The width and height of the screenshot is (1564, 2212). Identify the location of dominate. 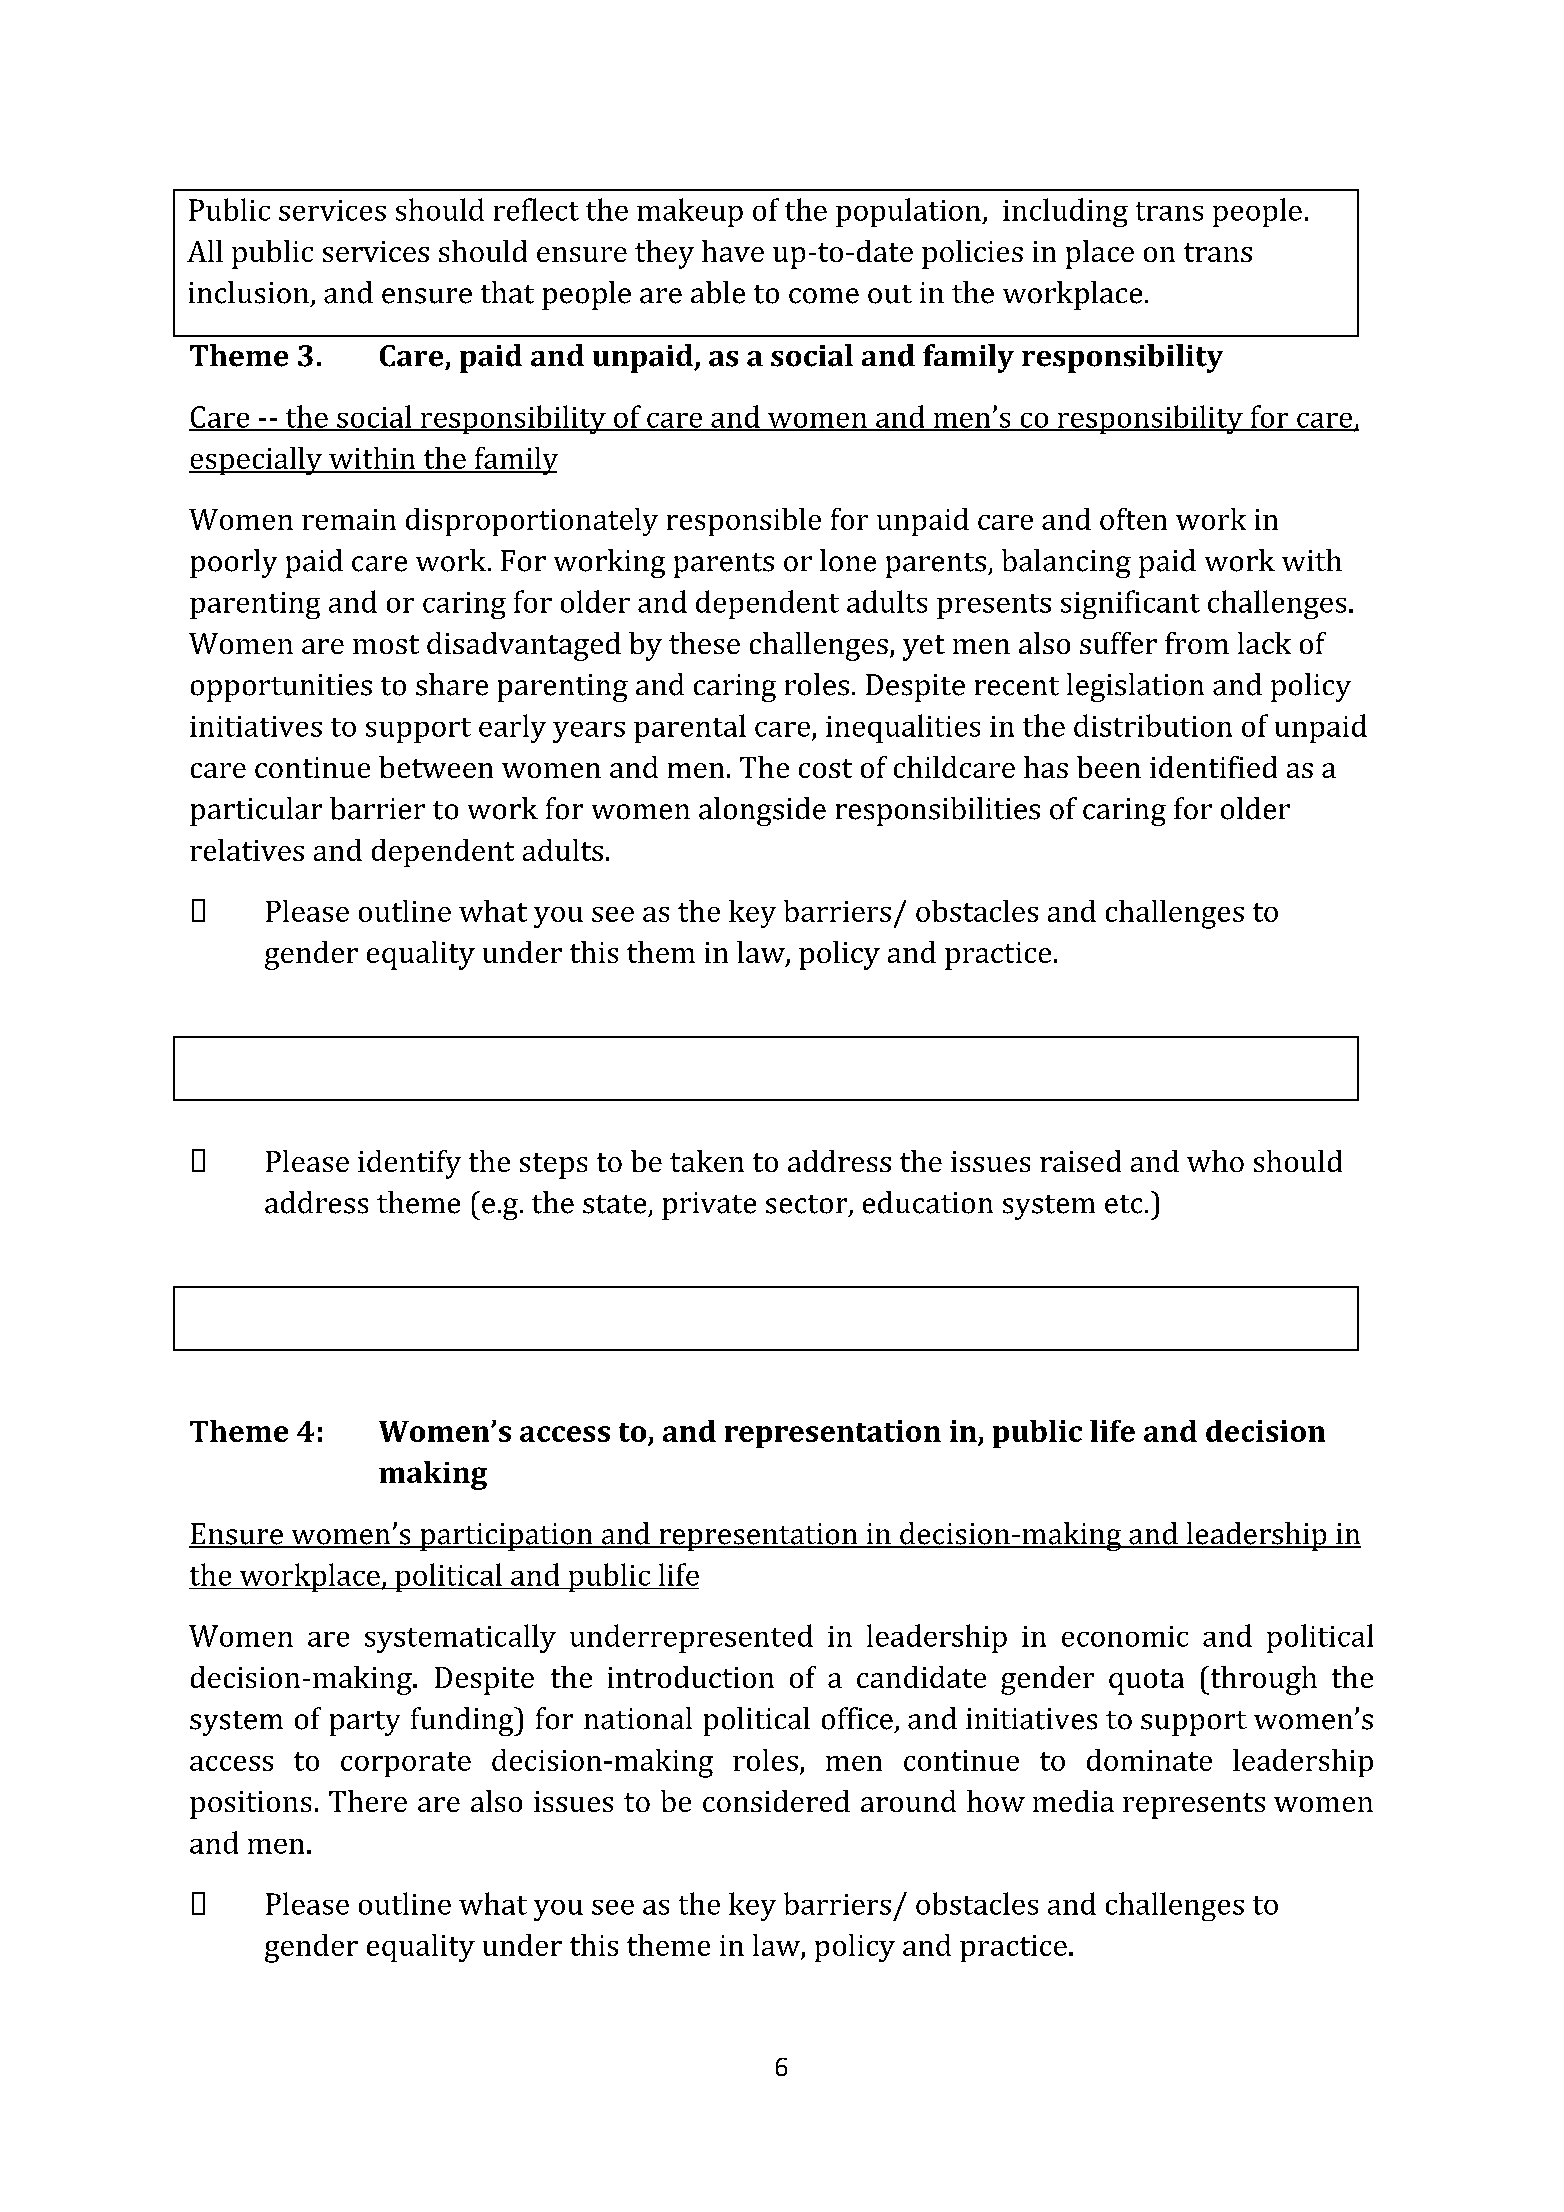
(1149, 1760).
